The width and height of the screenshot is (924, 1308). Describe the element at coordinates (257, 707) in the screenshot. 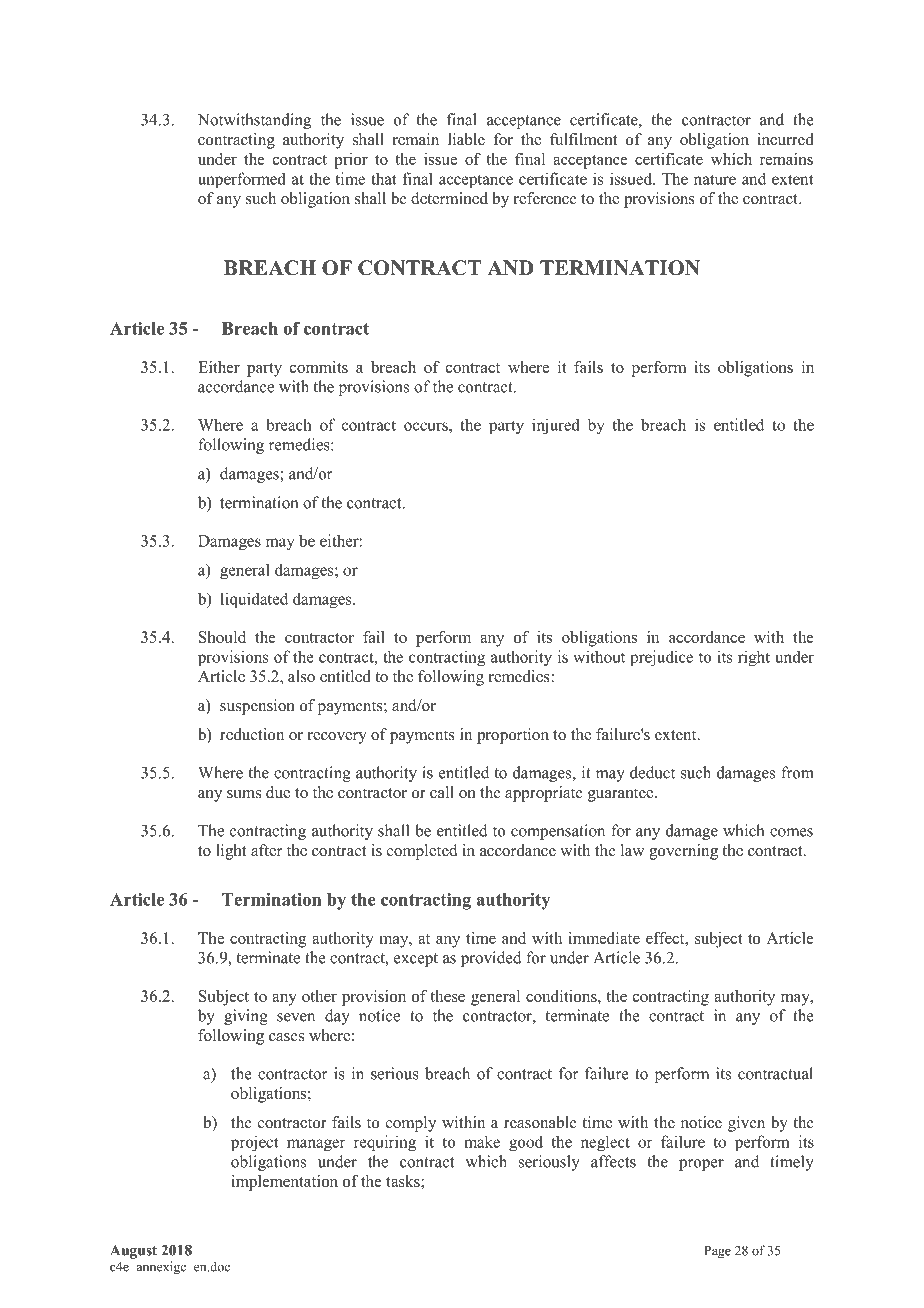

I see `suspension` at that location.
